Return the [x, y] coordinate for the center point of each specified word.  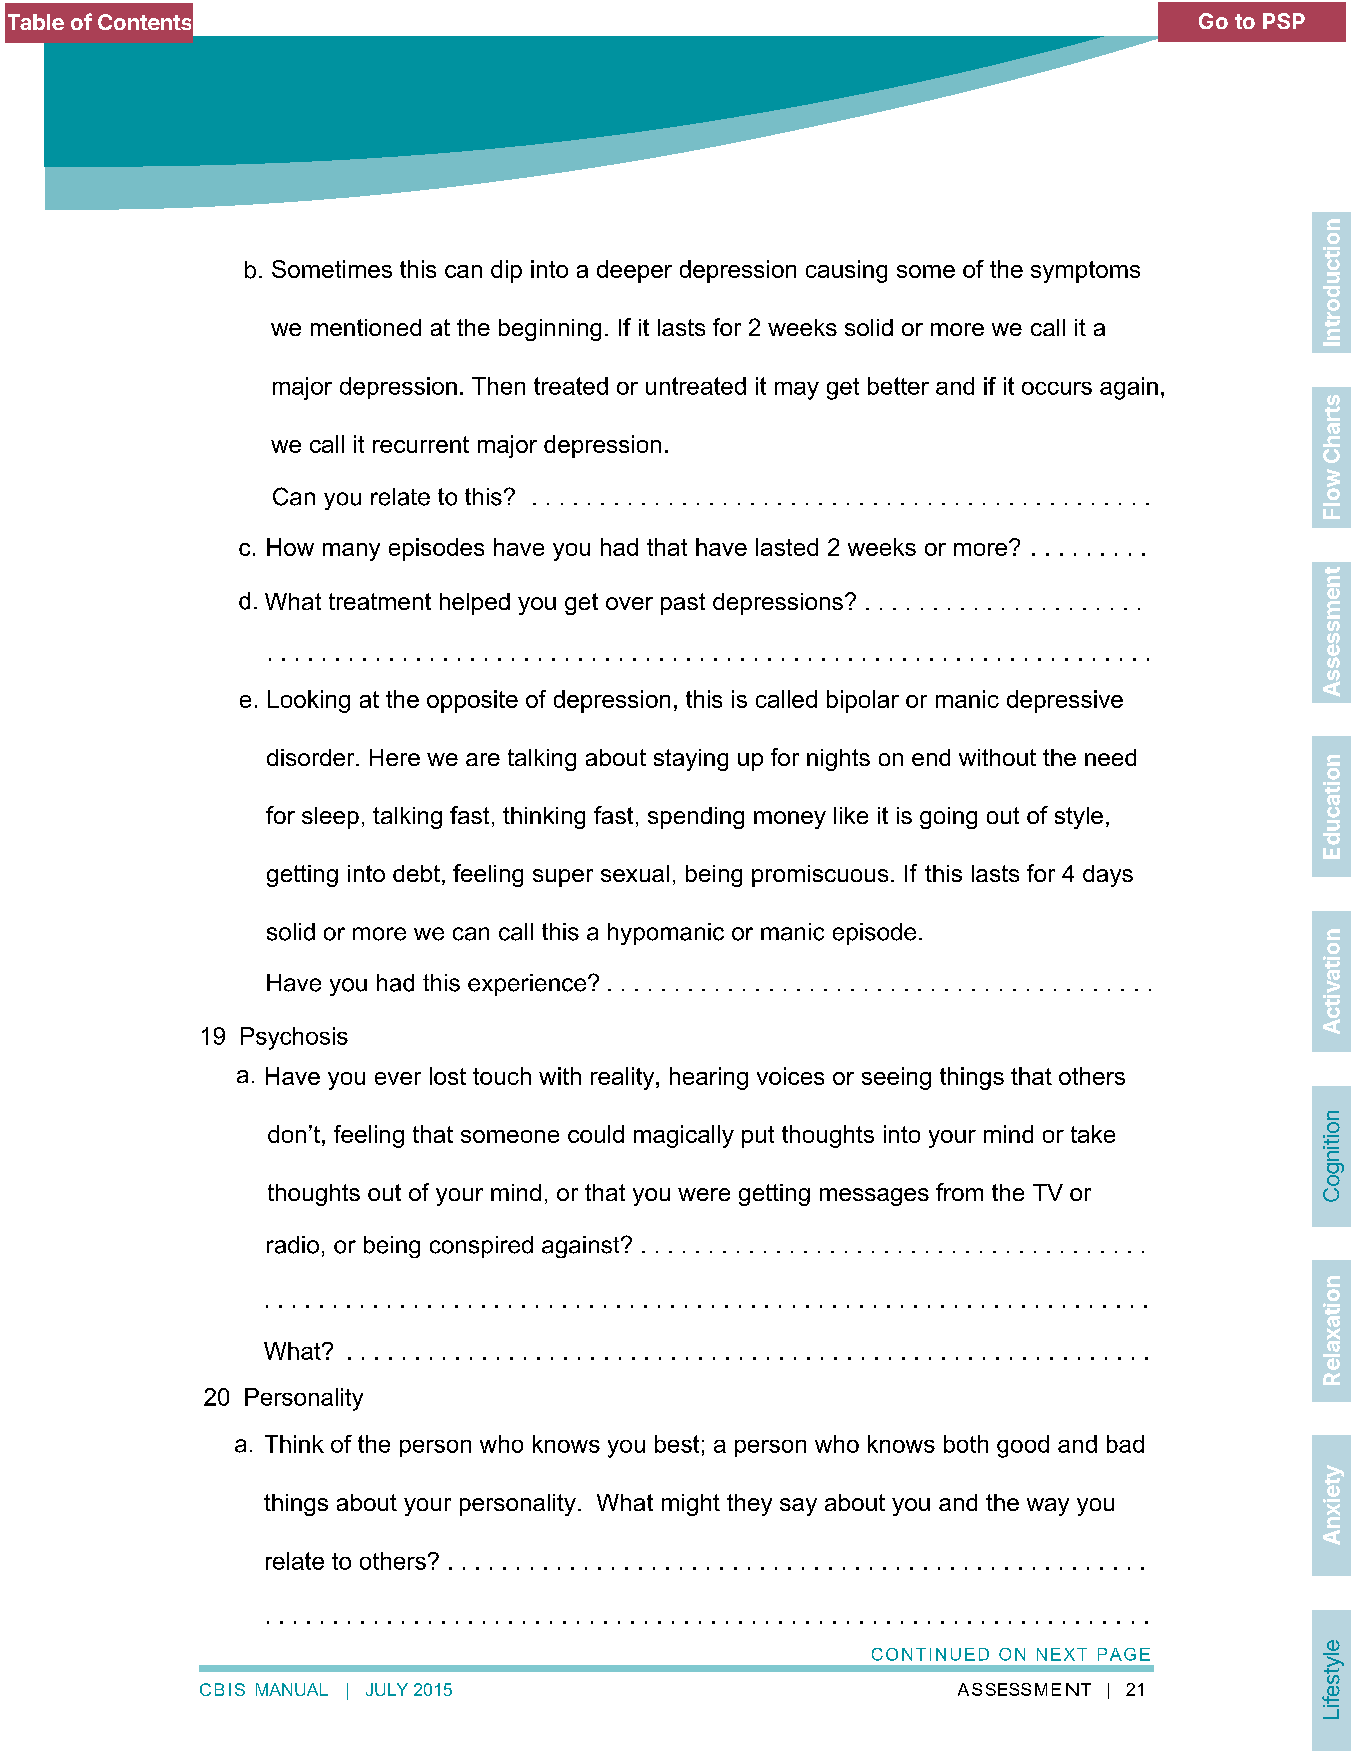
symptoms [1085, 272]
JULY [387, 1689]
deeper [634, 271]
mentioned [366, 327]
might [691, 1505]
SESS [1008, 1689]
